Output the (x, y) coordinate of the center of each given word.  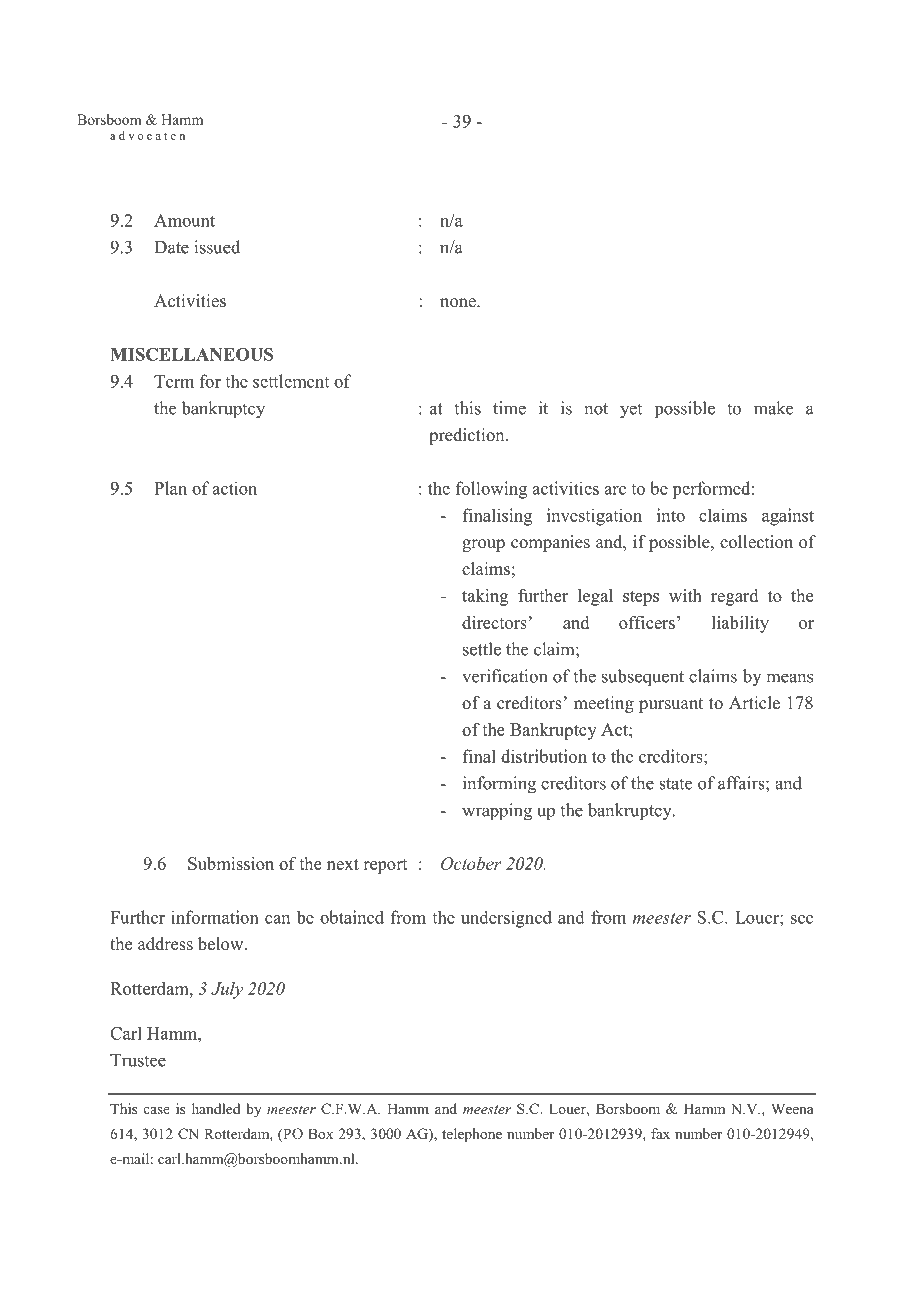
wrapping (497, 812)
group (483, 545)
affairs (742, 783)
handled (216, 1108)
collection (756, 542)
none (459, 303)
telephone (472, 1135)
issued (217, 247)
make (773, 408)
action (234, 488)
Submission (231, 863)
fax (660, 1133)
